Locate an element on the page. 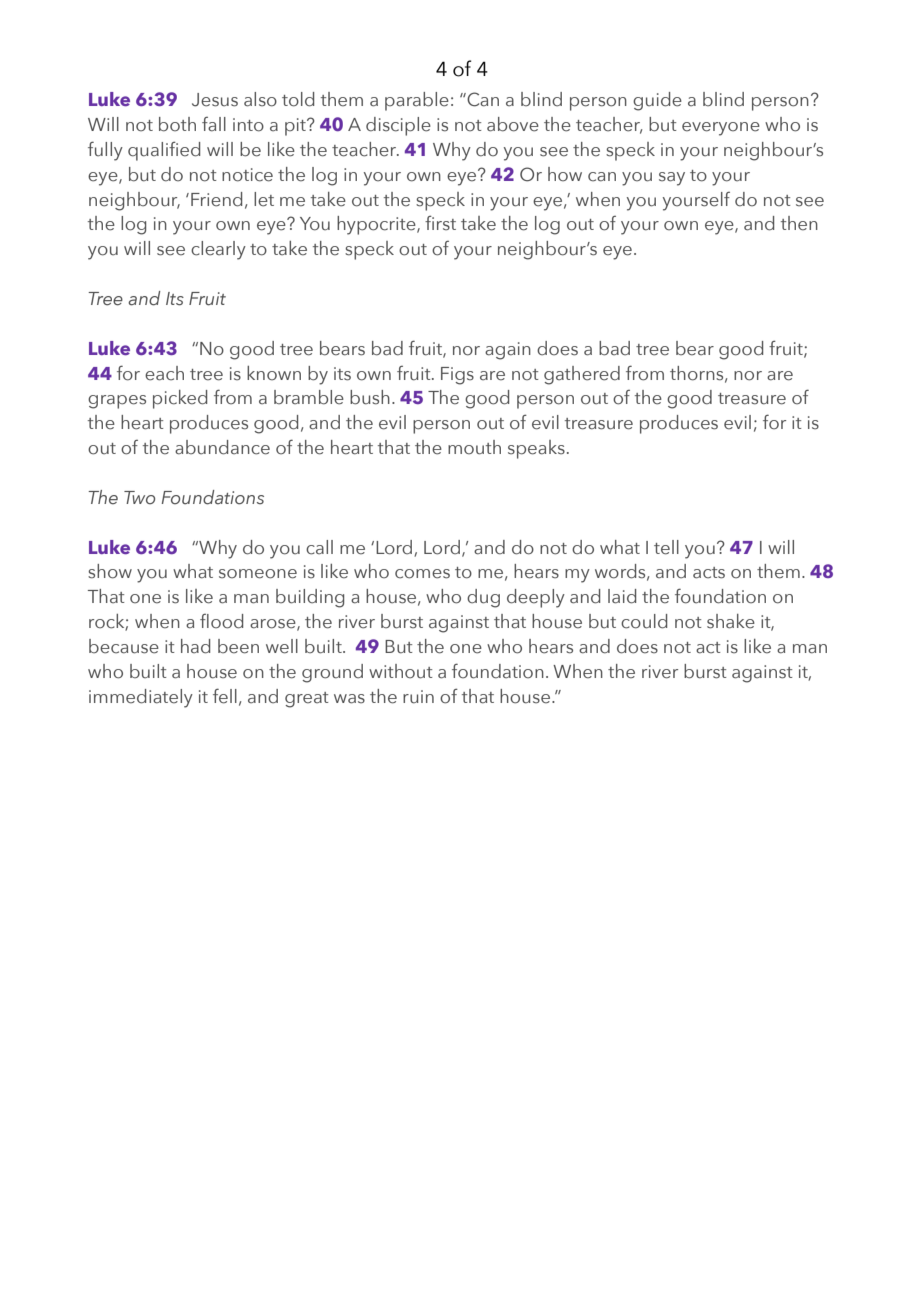 Image resolution: width=924 pixels, height=1308 pixels. gathered is located at coordinates (582, 375).
